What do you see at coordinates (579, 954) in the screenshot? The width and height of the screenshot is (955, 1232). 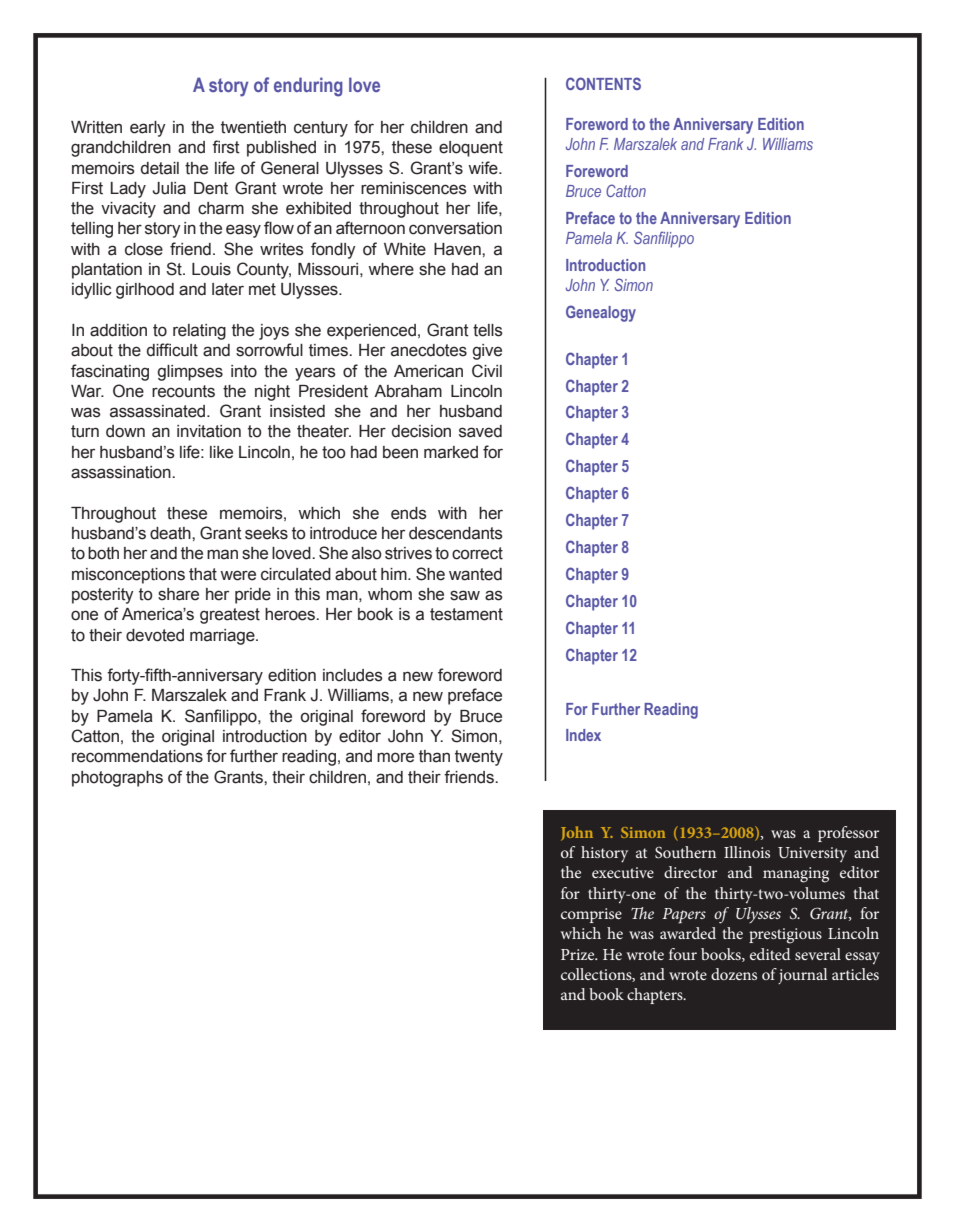 I see `Prize` at bounding box center [579, 954].
